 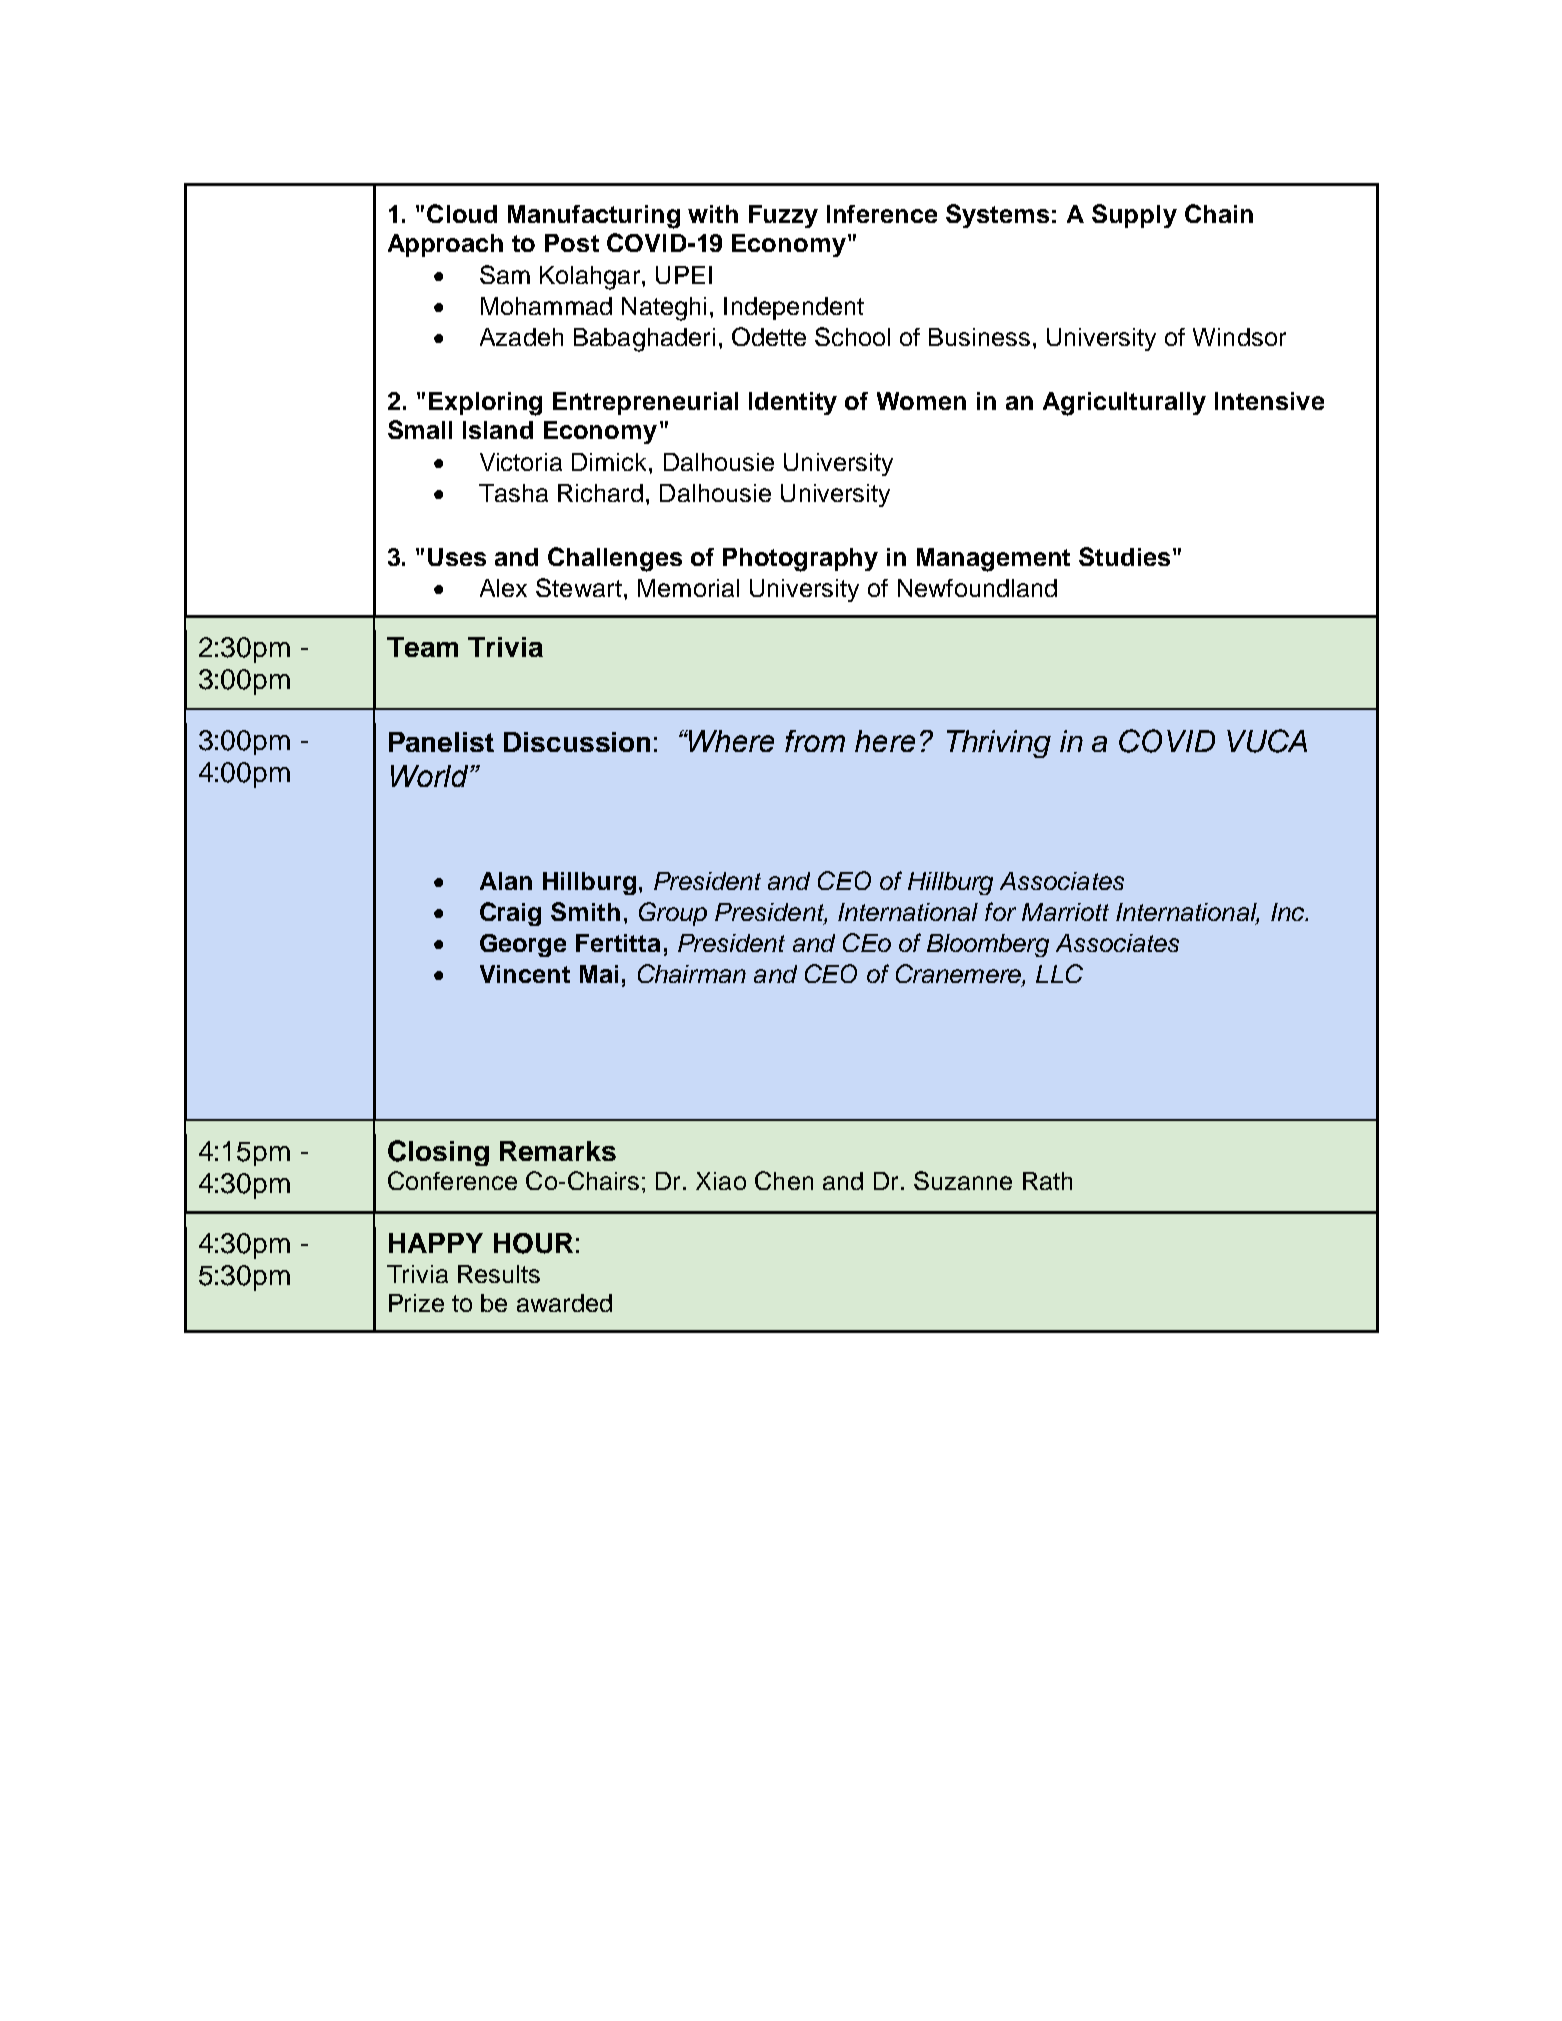 What do you see at coordinates (1124, 556) in the page?
I see `Studies` at bounding box center [1124, 556].
